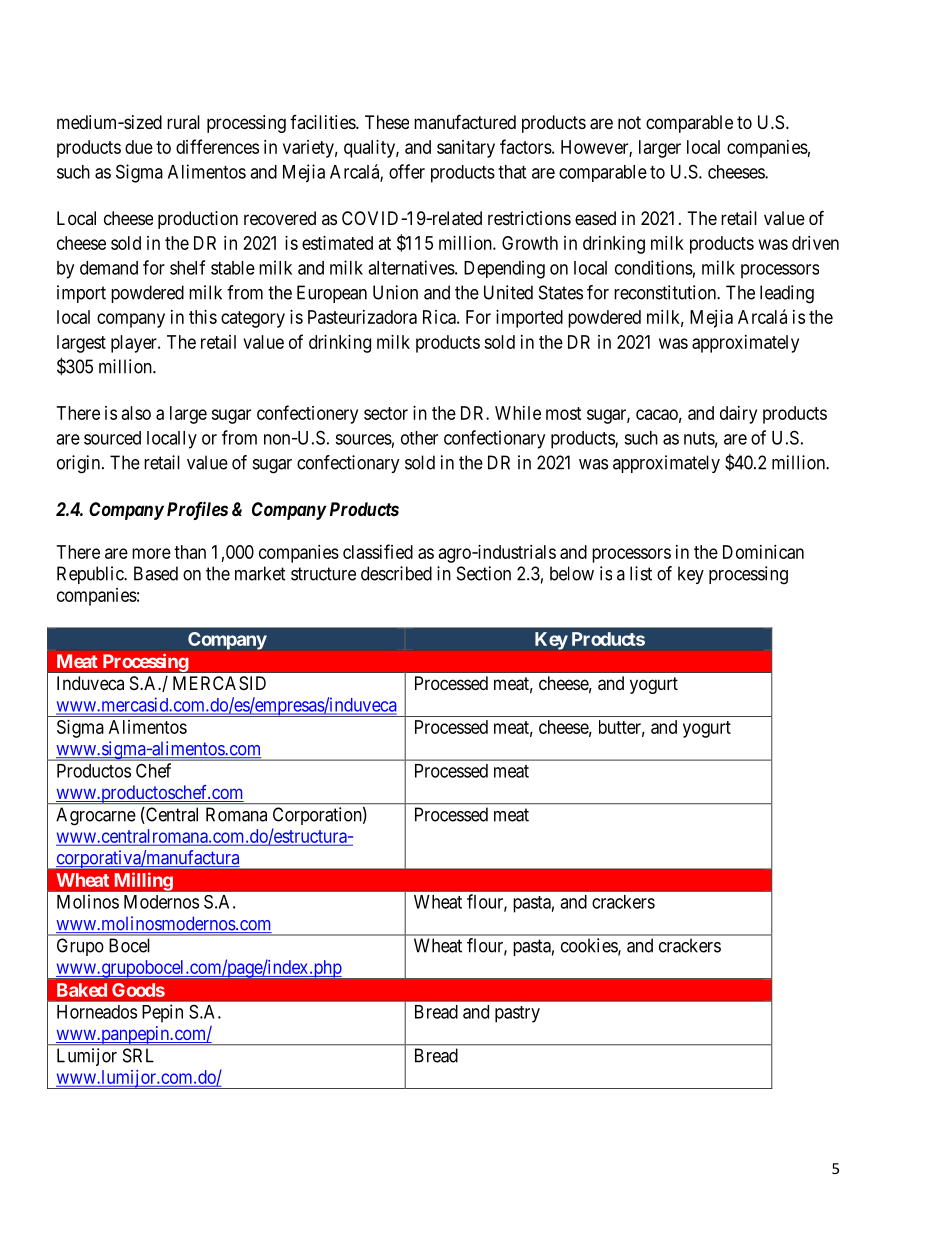 This image has width=952, height=1233. What do you see at coordinates (763, 552) in the image?
I see `Dominican` at bounding box center [763, 552].
